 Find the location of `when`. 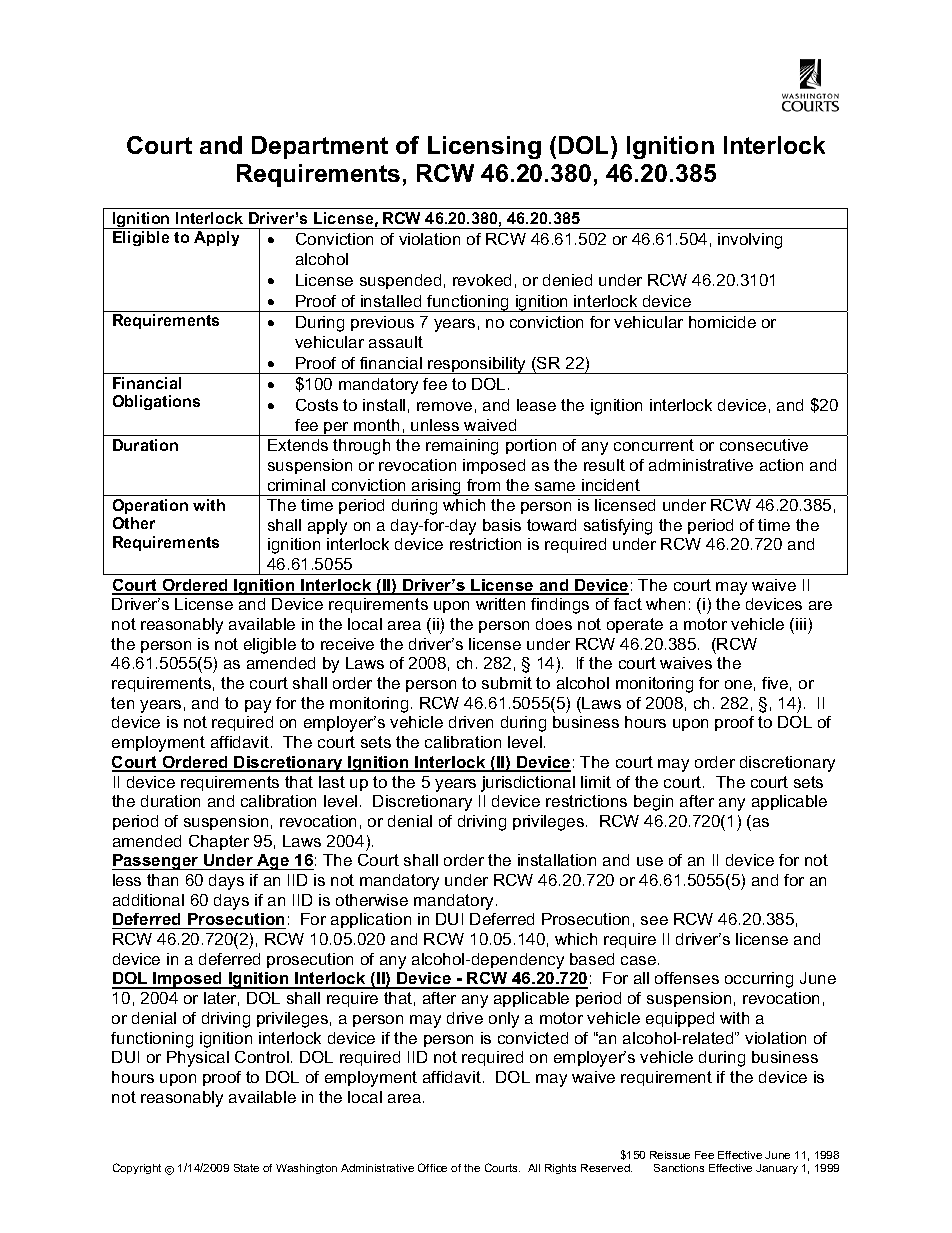

when is located at coordinates (665, 604).
